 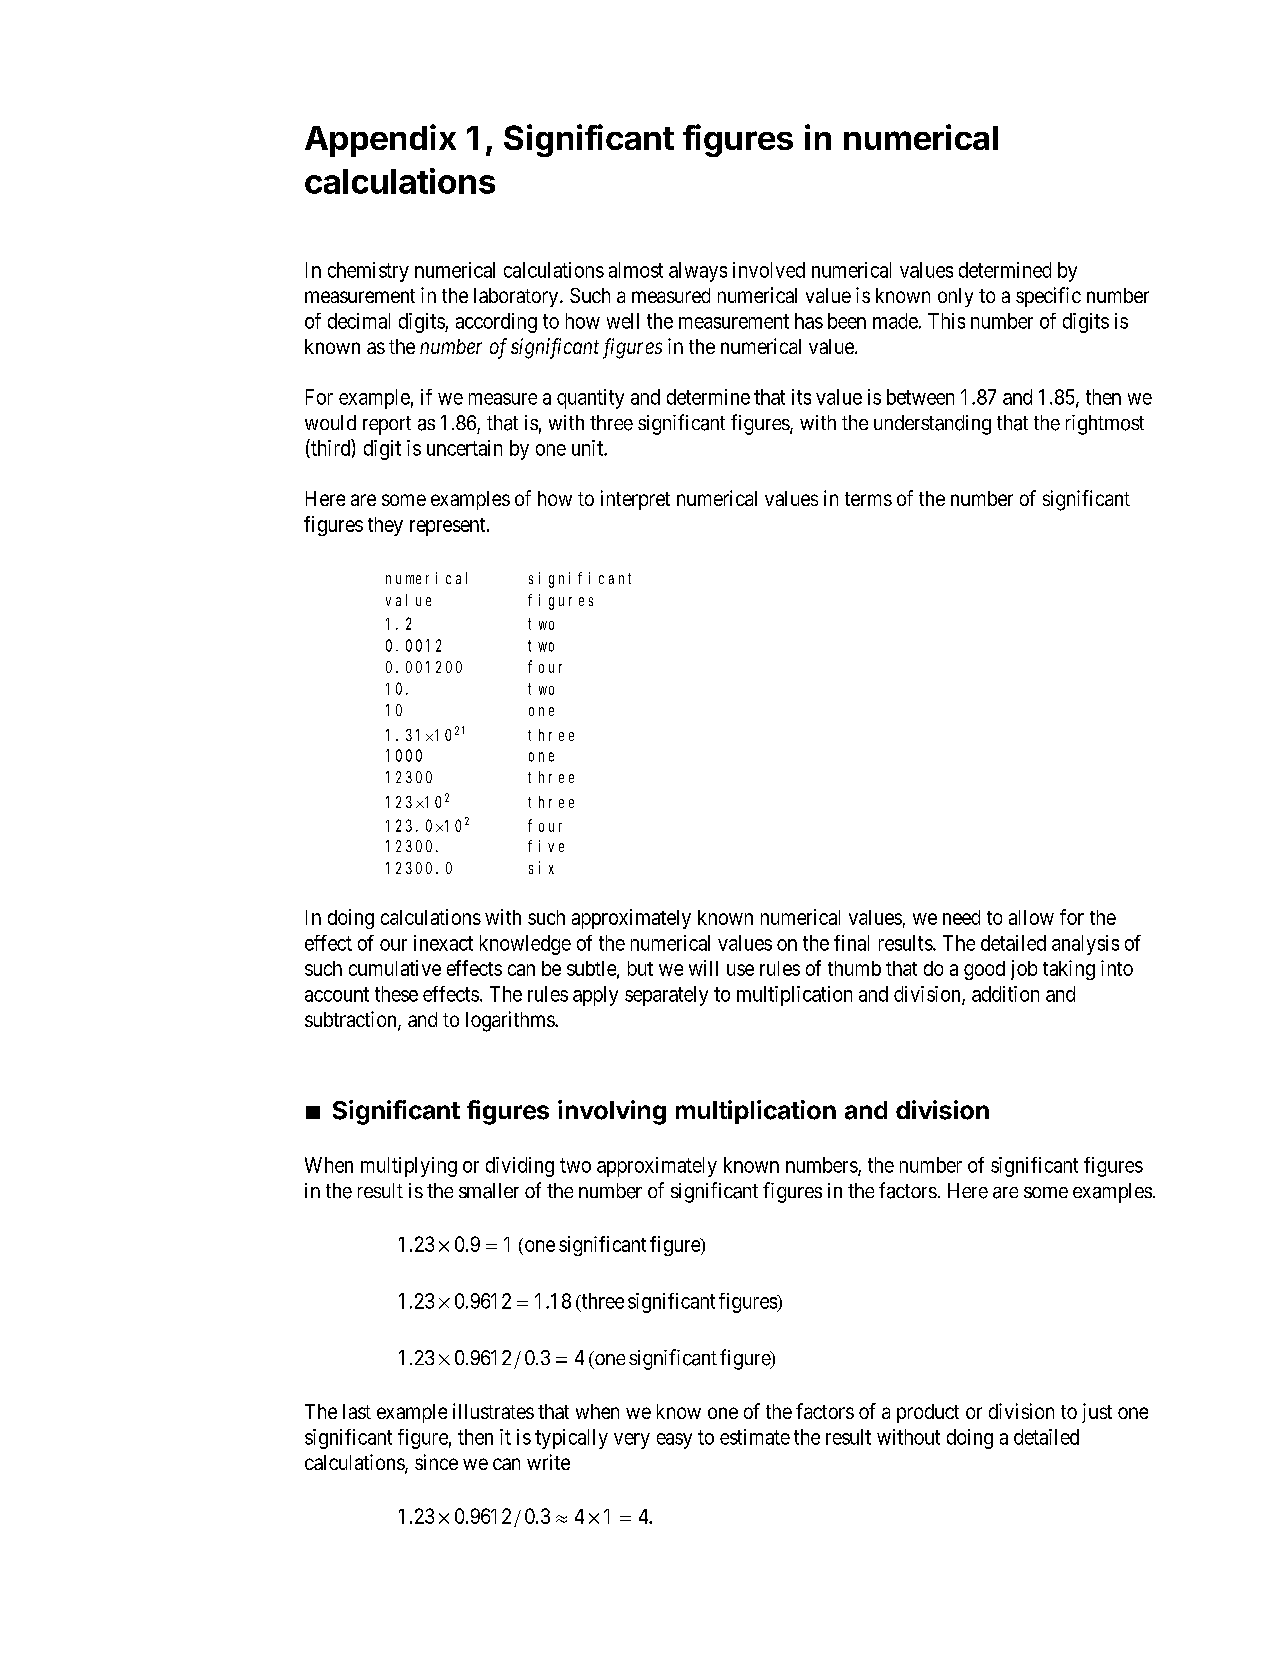 What do you see at coordinates (698, 272) in the image?
I see `always` at bounding box center [698, 272].
